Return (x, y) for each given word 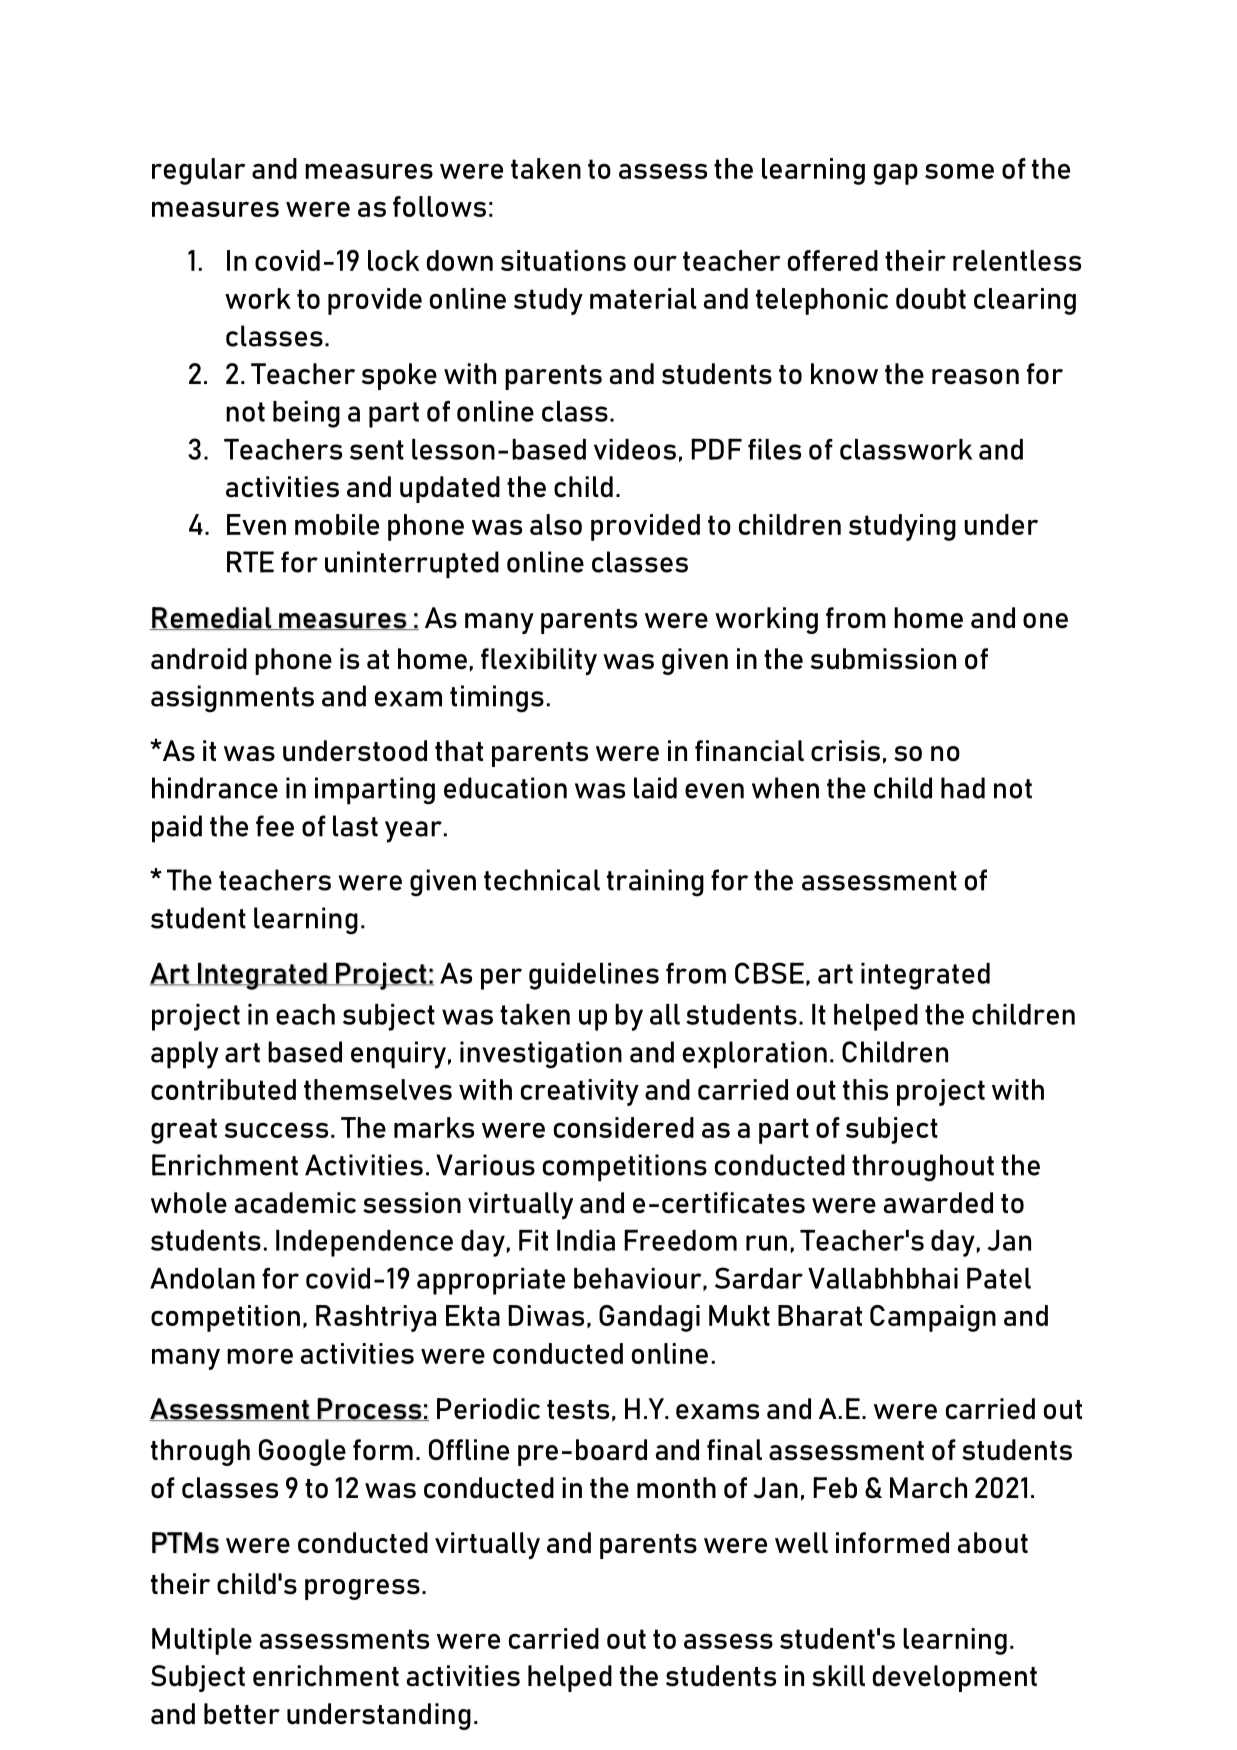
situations (563, 260)
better (242, 1713)
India (586, 1240)
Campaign (933, 1318)
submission (883, 659)
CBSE (769, 973)
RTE (250, 562)
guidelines (594, 976)
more (260, 1356)
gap (896, 174)
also (556, 524)
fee (275, 826)
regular (198, 171)
